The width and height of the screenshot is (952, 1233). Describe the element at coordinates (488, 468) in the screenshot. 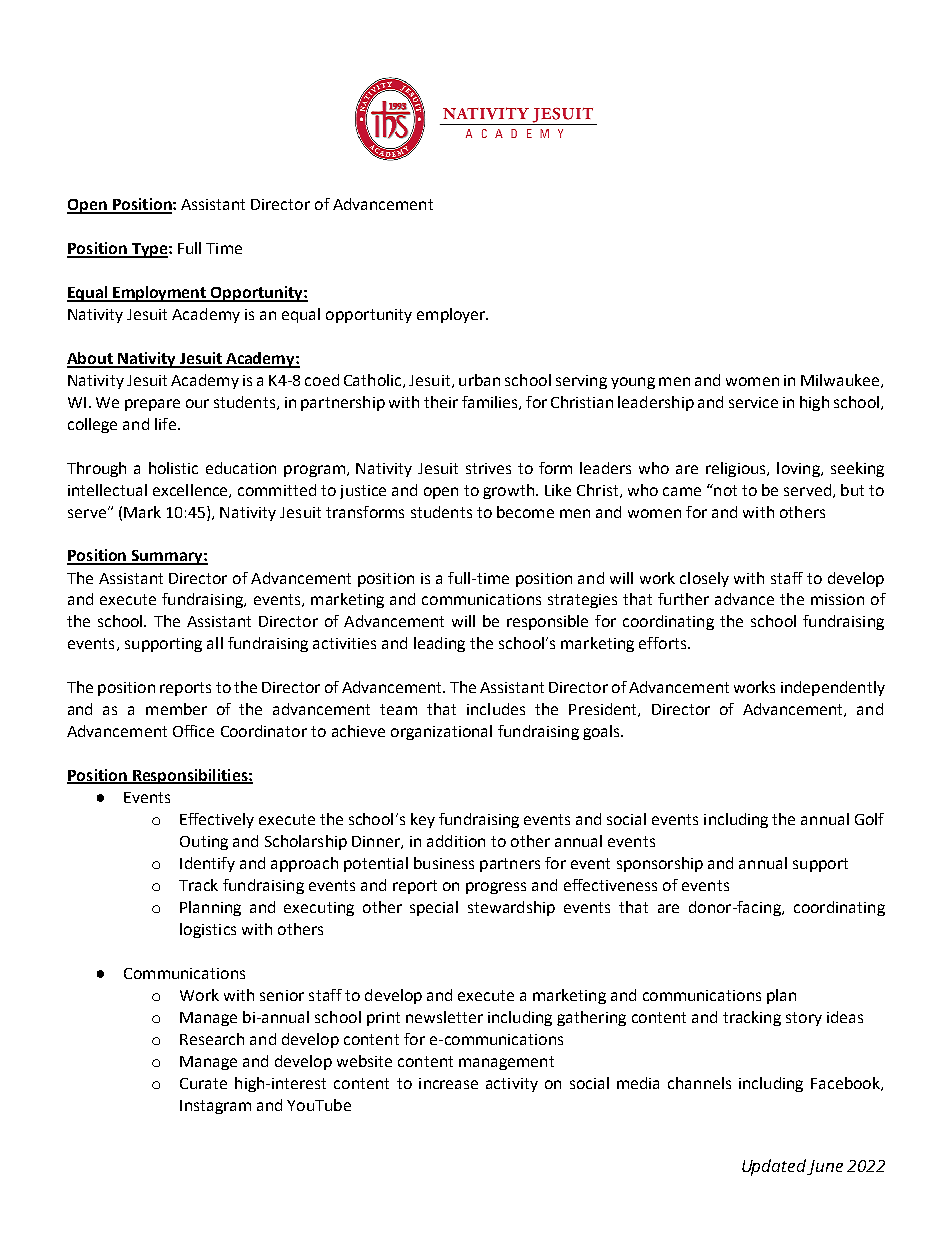

I see `strives` at that location.
